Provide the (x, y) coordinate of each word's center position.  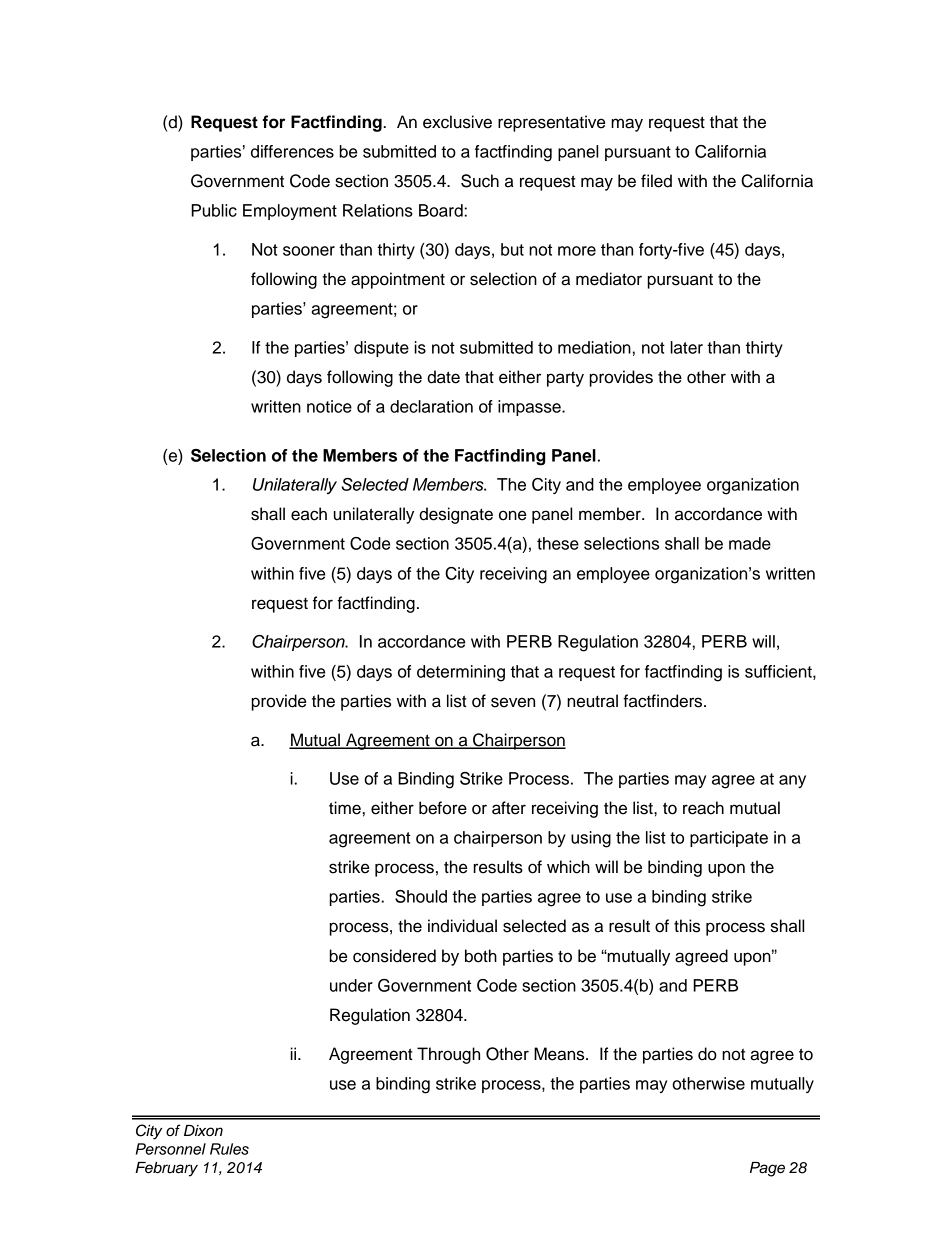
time (345, 808)
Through (448, 1055)
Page (767, 1169)
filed (656, 181)
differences (292, 151)
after (509, 808)
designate (456, 515)
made (750, 543)
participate (729, 839)
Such (480, 181)
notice (329, 406)
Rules (229, 1149)
